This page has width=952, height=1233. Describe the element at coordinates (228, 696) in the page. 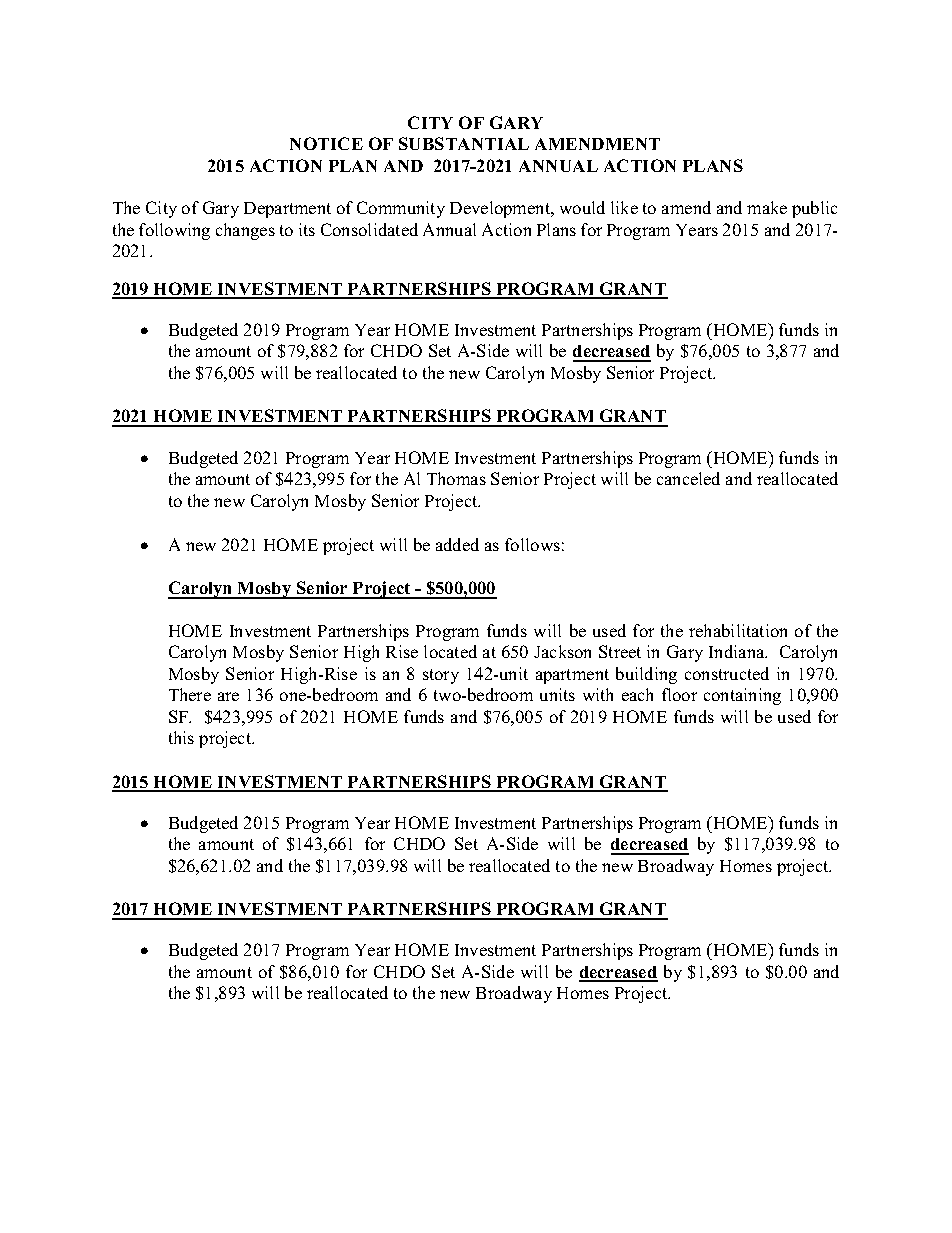

I see `are` at that location.
